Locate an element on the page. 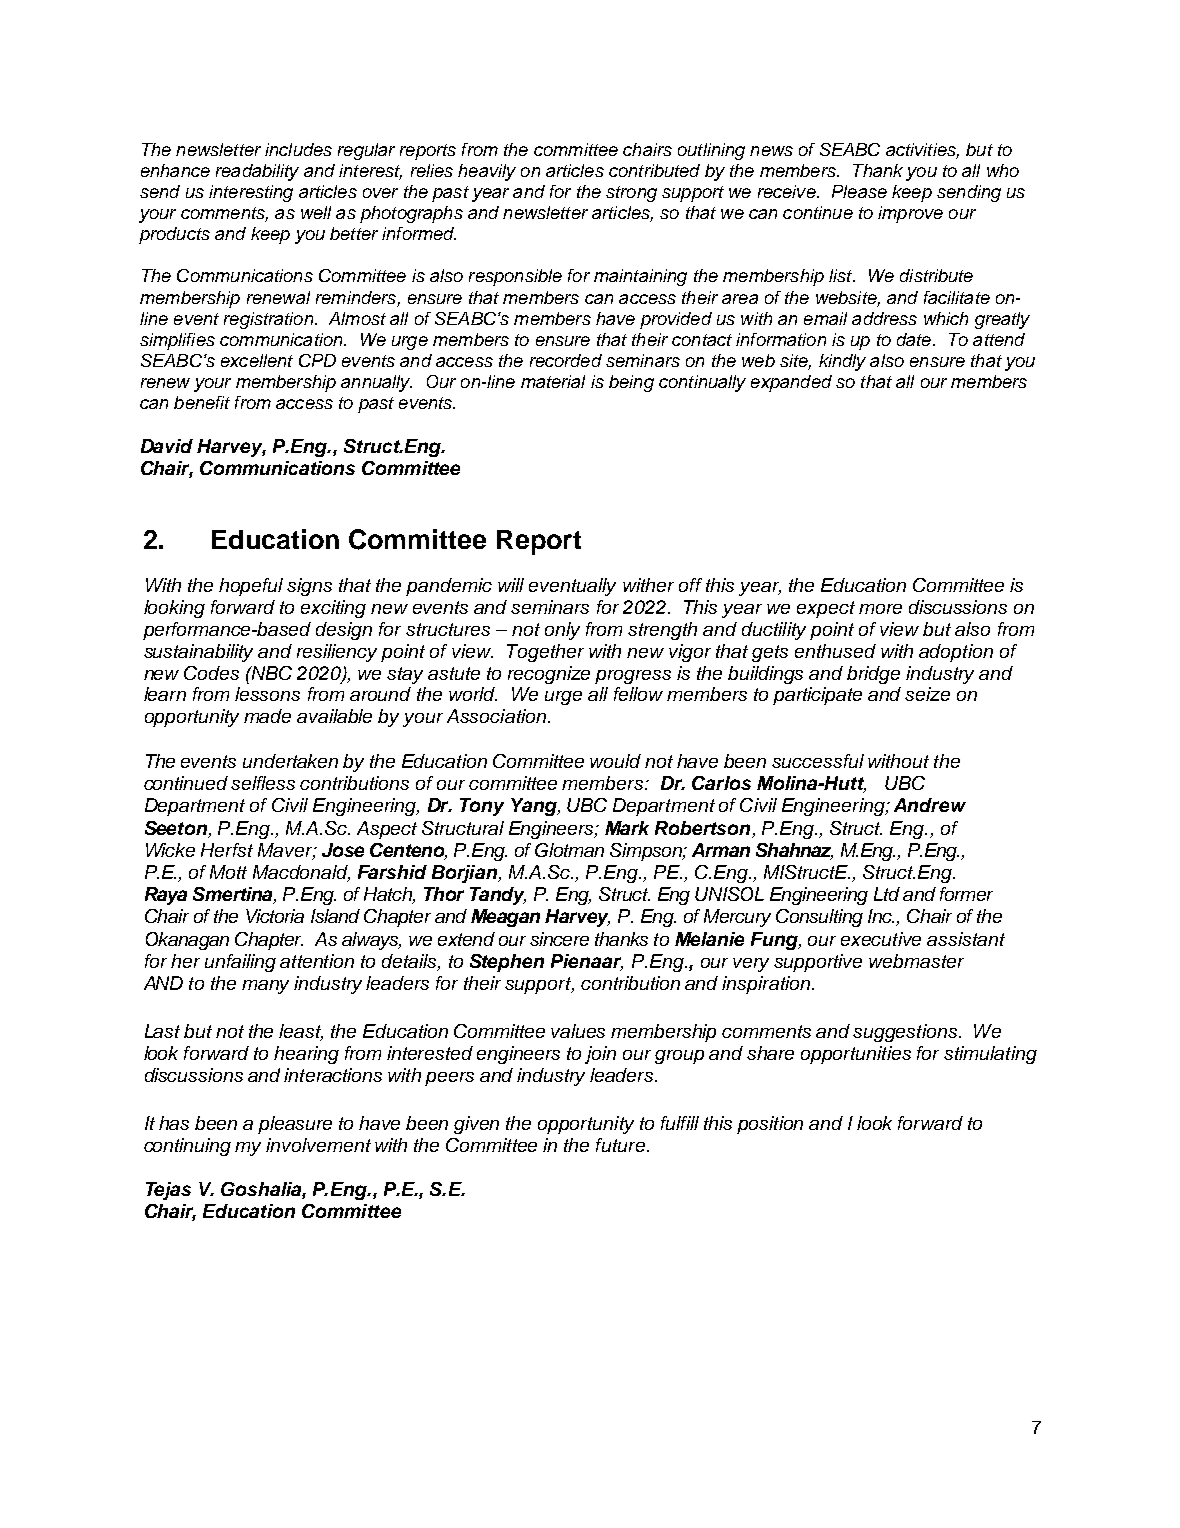 The width and height of the document is (1180, 1528). future is located at coordinates (620, 1145).
